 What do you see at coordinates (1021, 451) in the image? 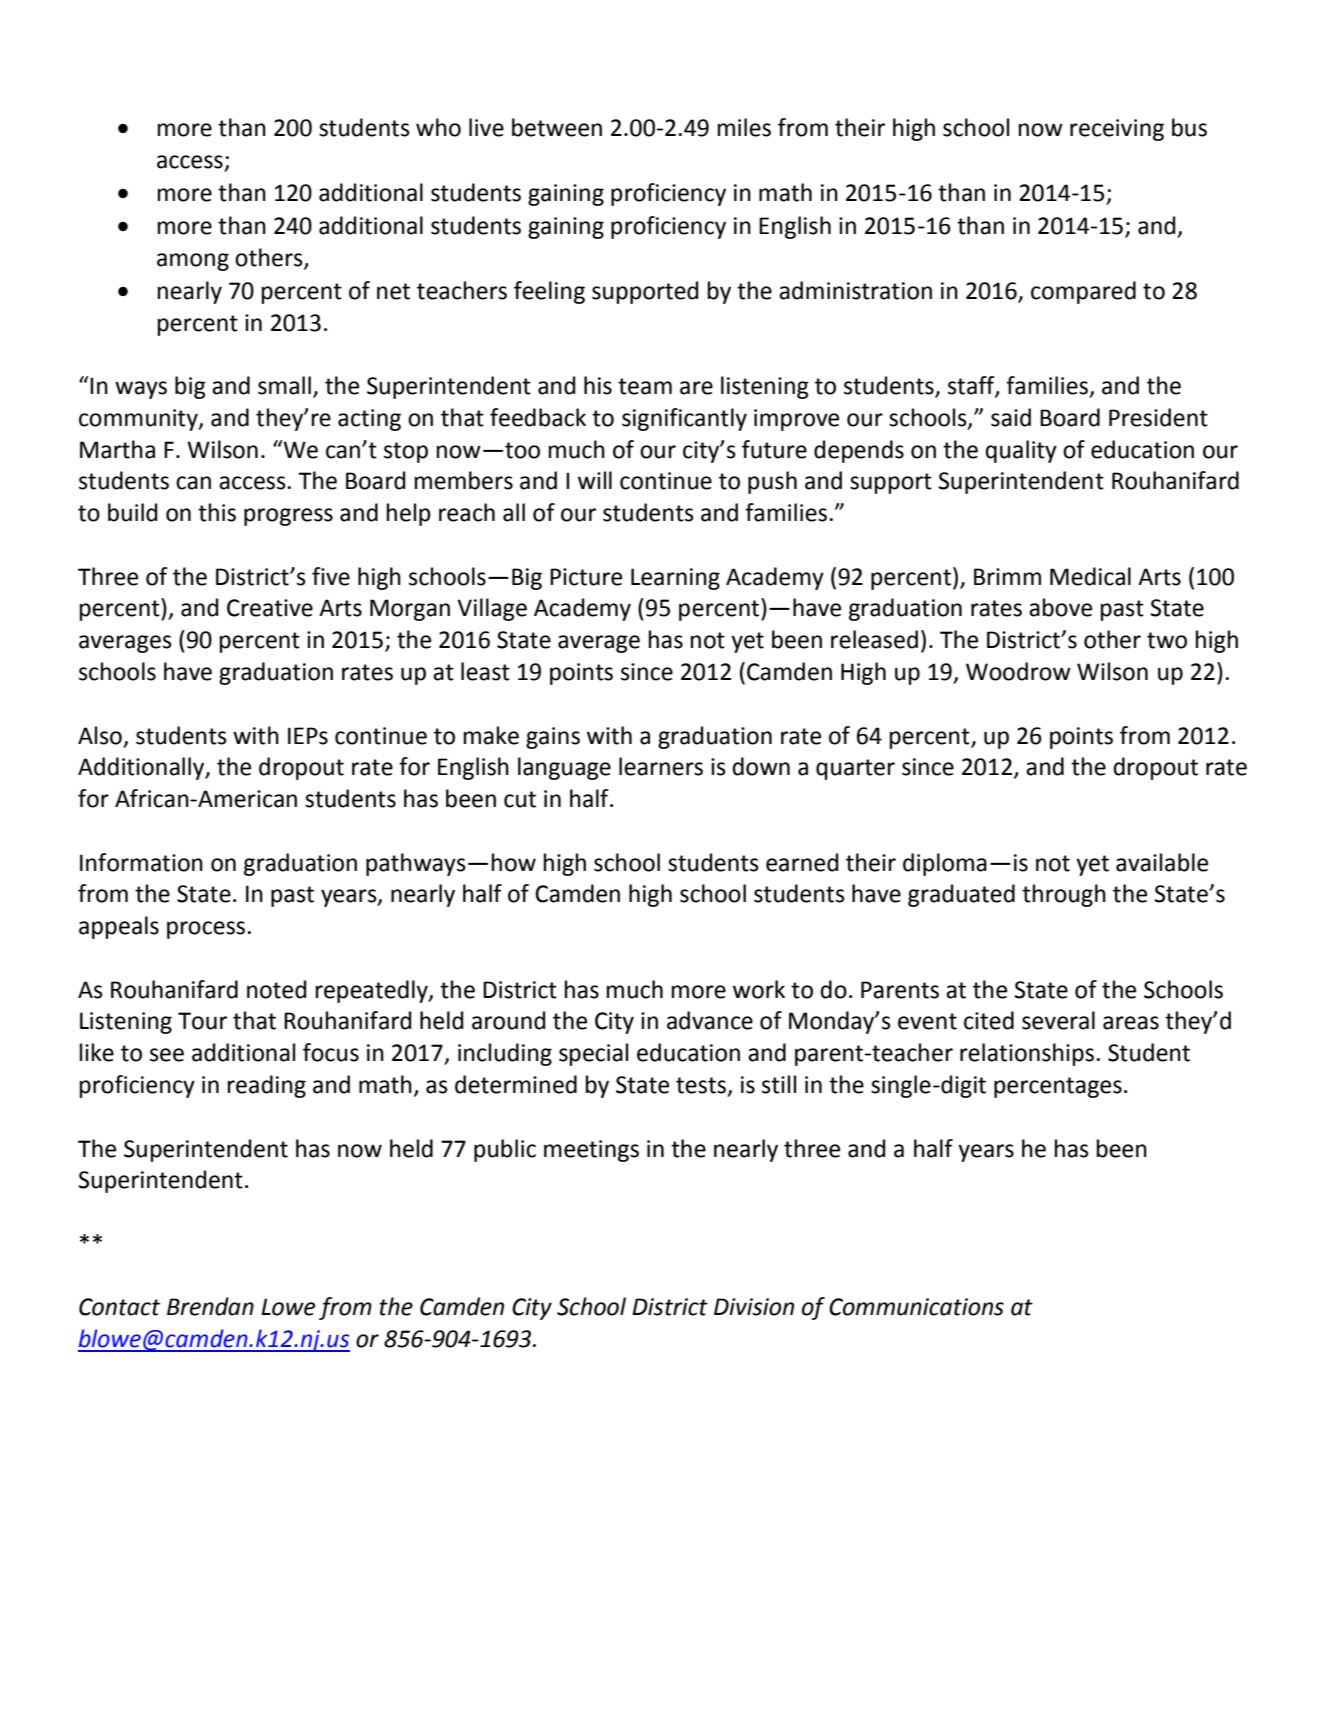
I see `quality` at bounding box center [1021, 451].
